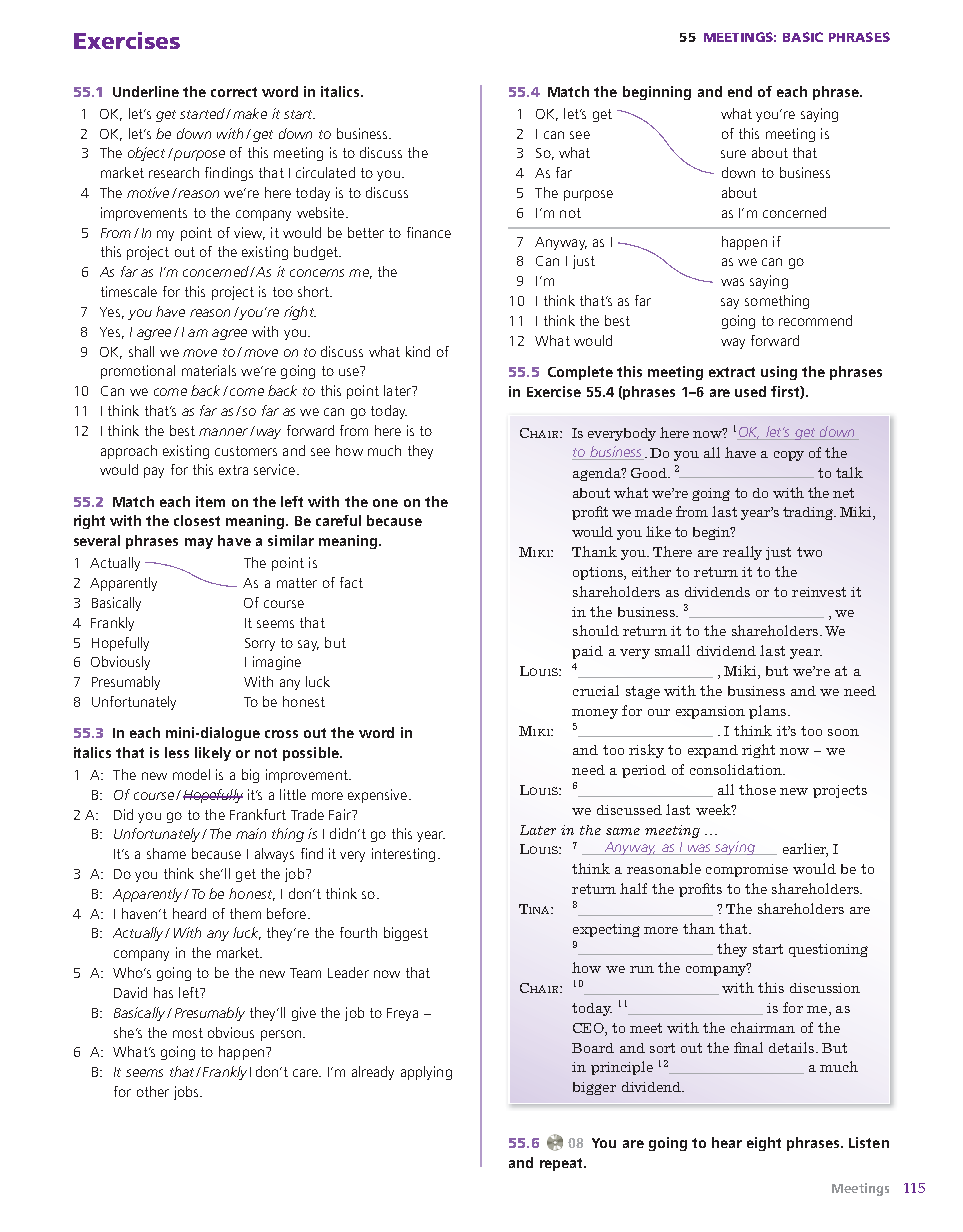  Describe the element at coordinates (733, 154) in the screenshot. I see `sure` at that location.
